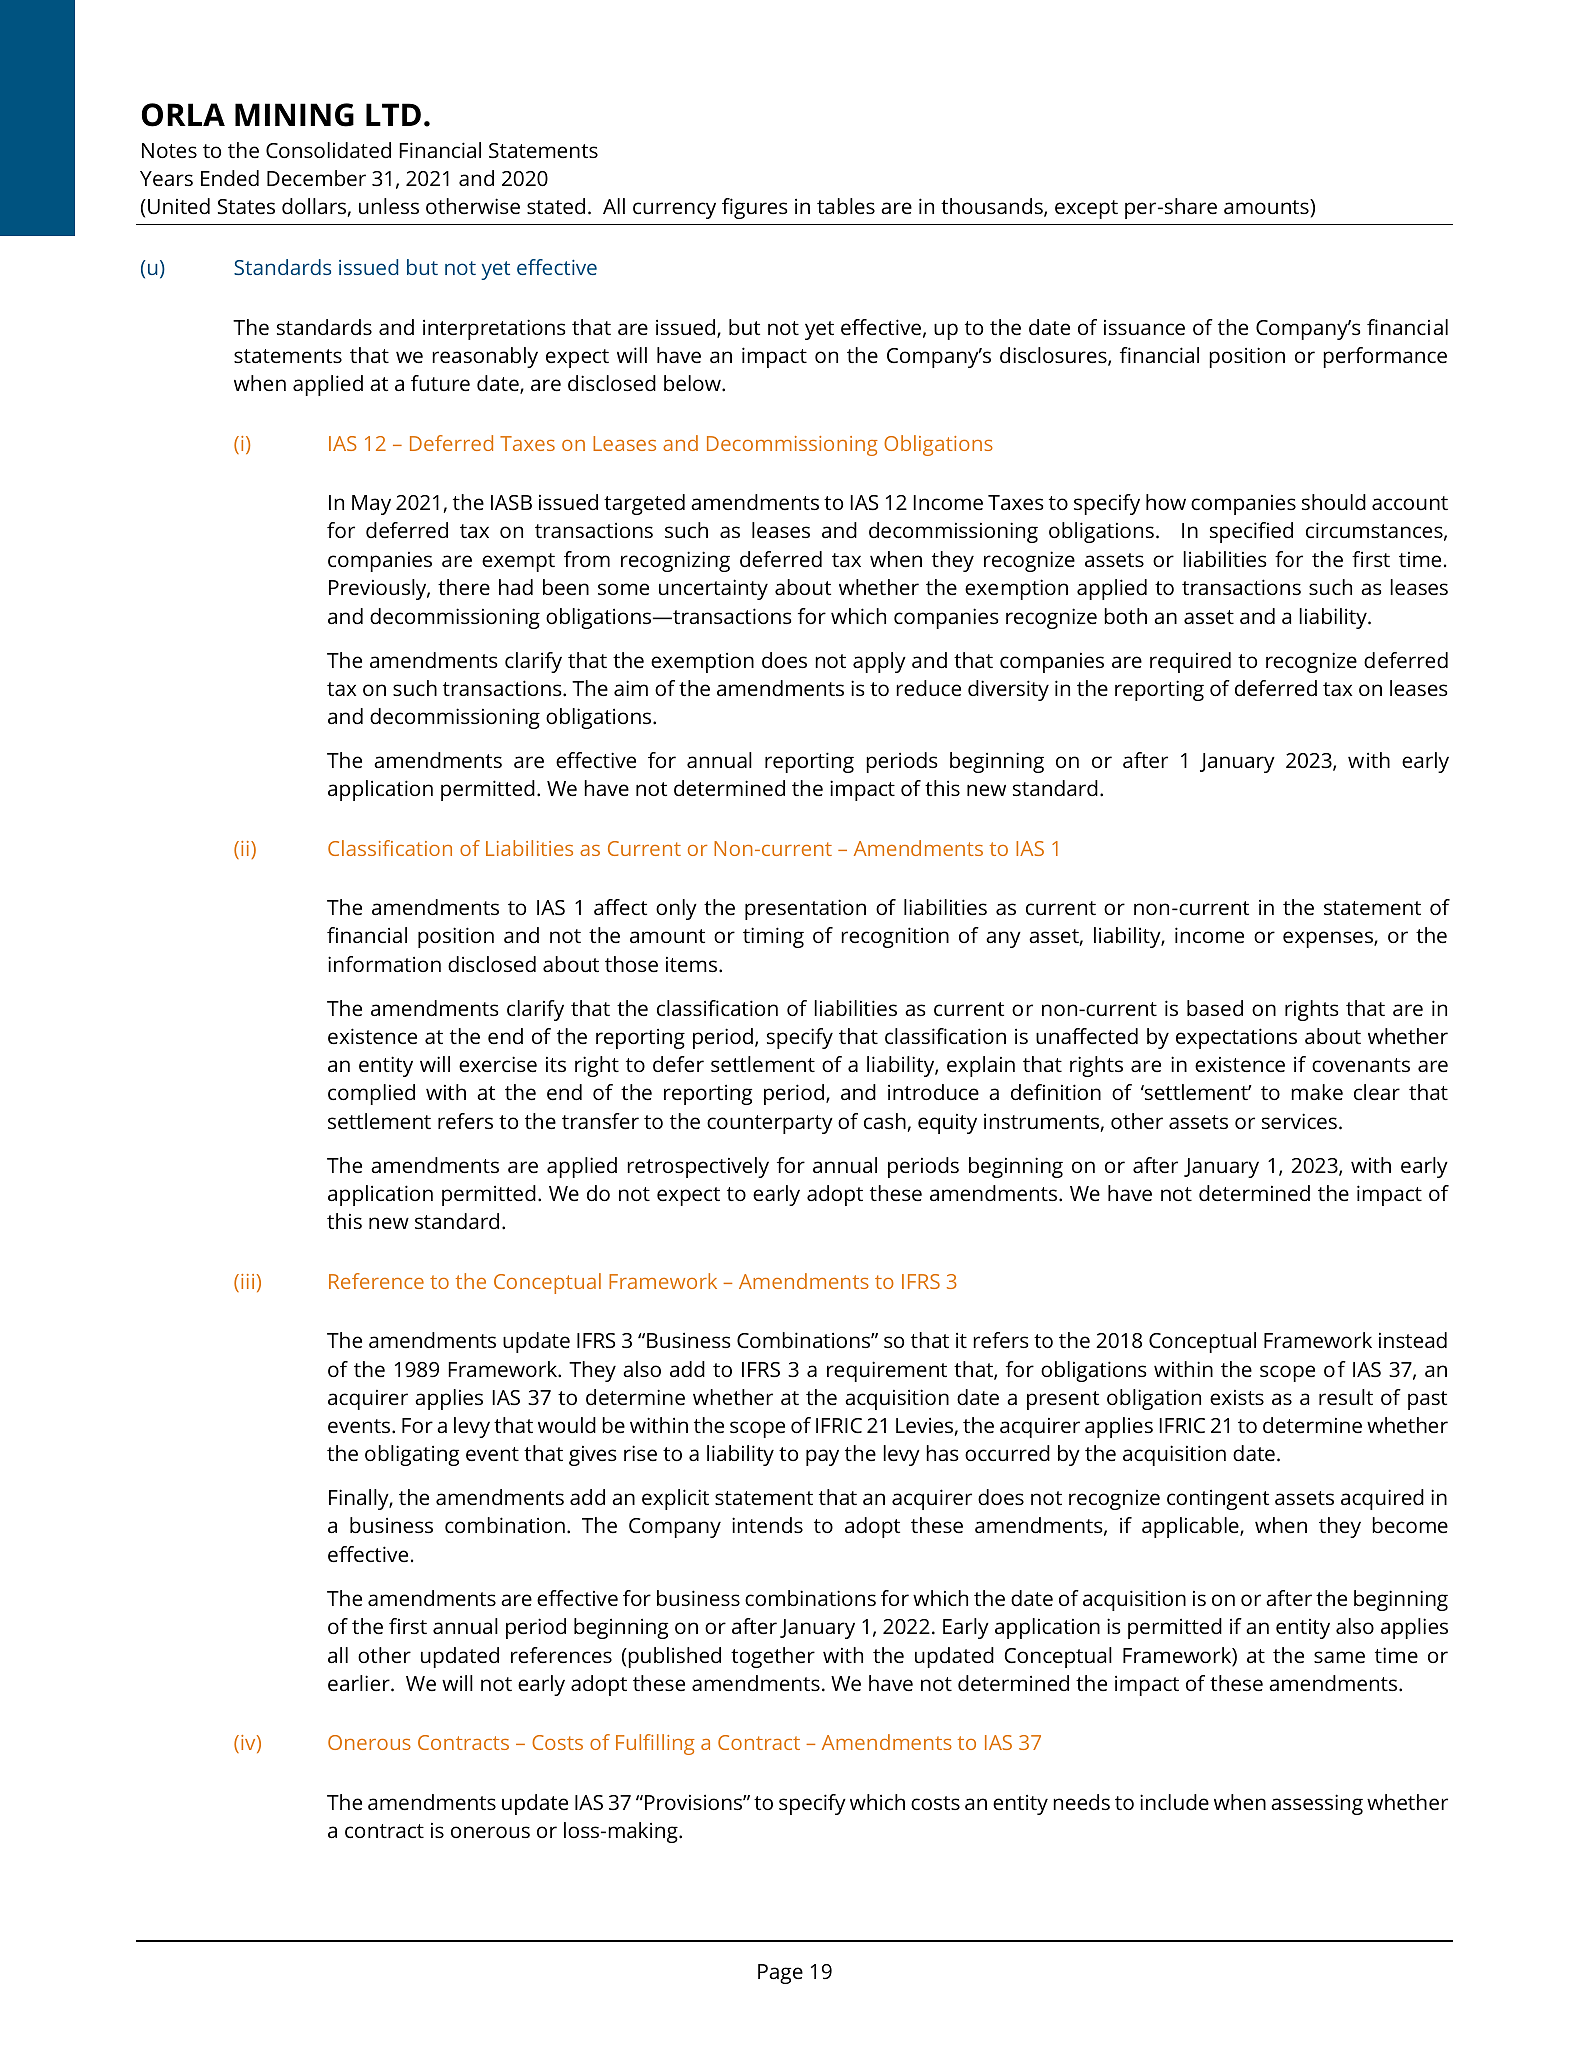 The image size is (1589, 2057). Describe the element at coordinates (371, 1094) in the page. I see `complied` at that location.
